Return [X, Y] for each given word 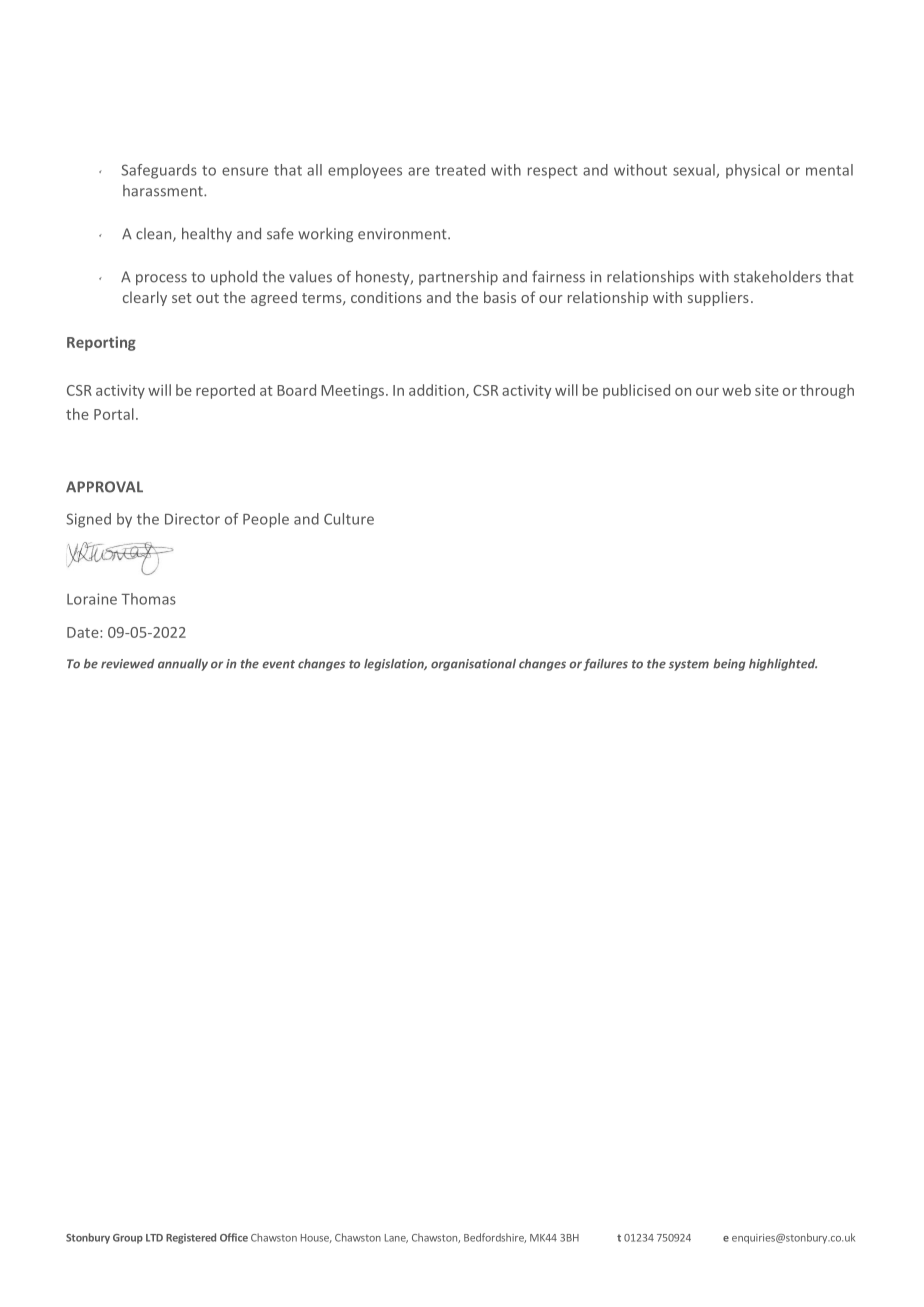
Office [234, 1237]
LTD [154, 1238]
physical [753, 171]
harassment [164, 191]
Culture [349, 519]
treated [460, 170]
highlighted [783, 665]
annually [183, 665]
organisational [473, 665]
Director [192, 519]
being [729, 665]
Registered [191, 1238]
